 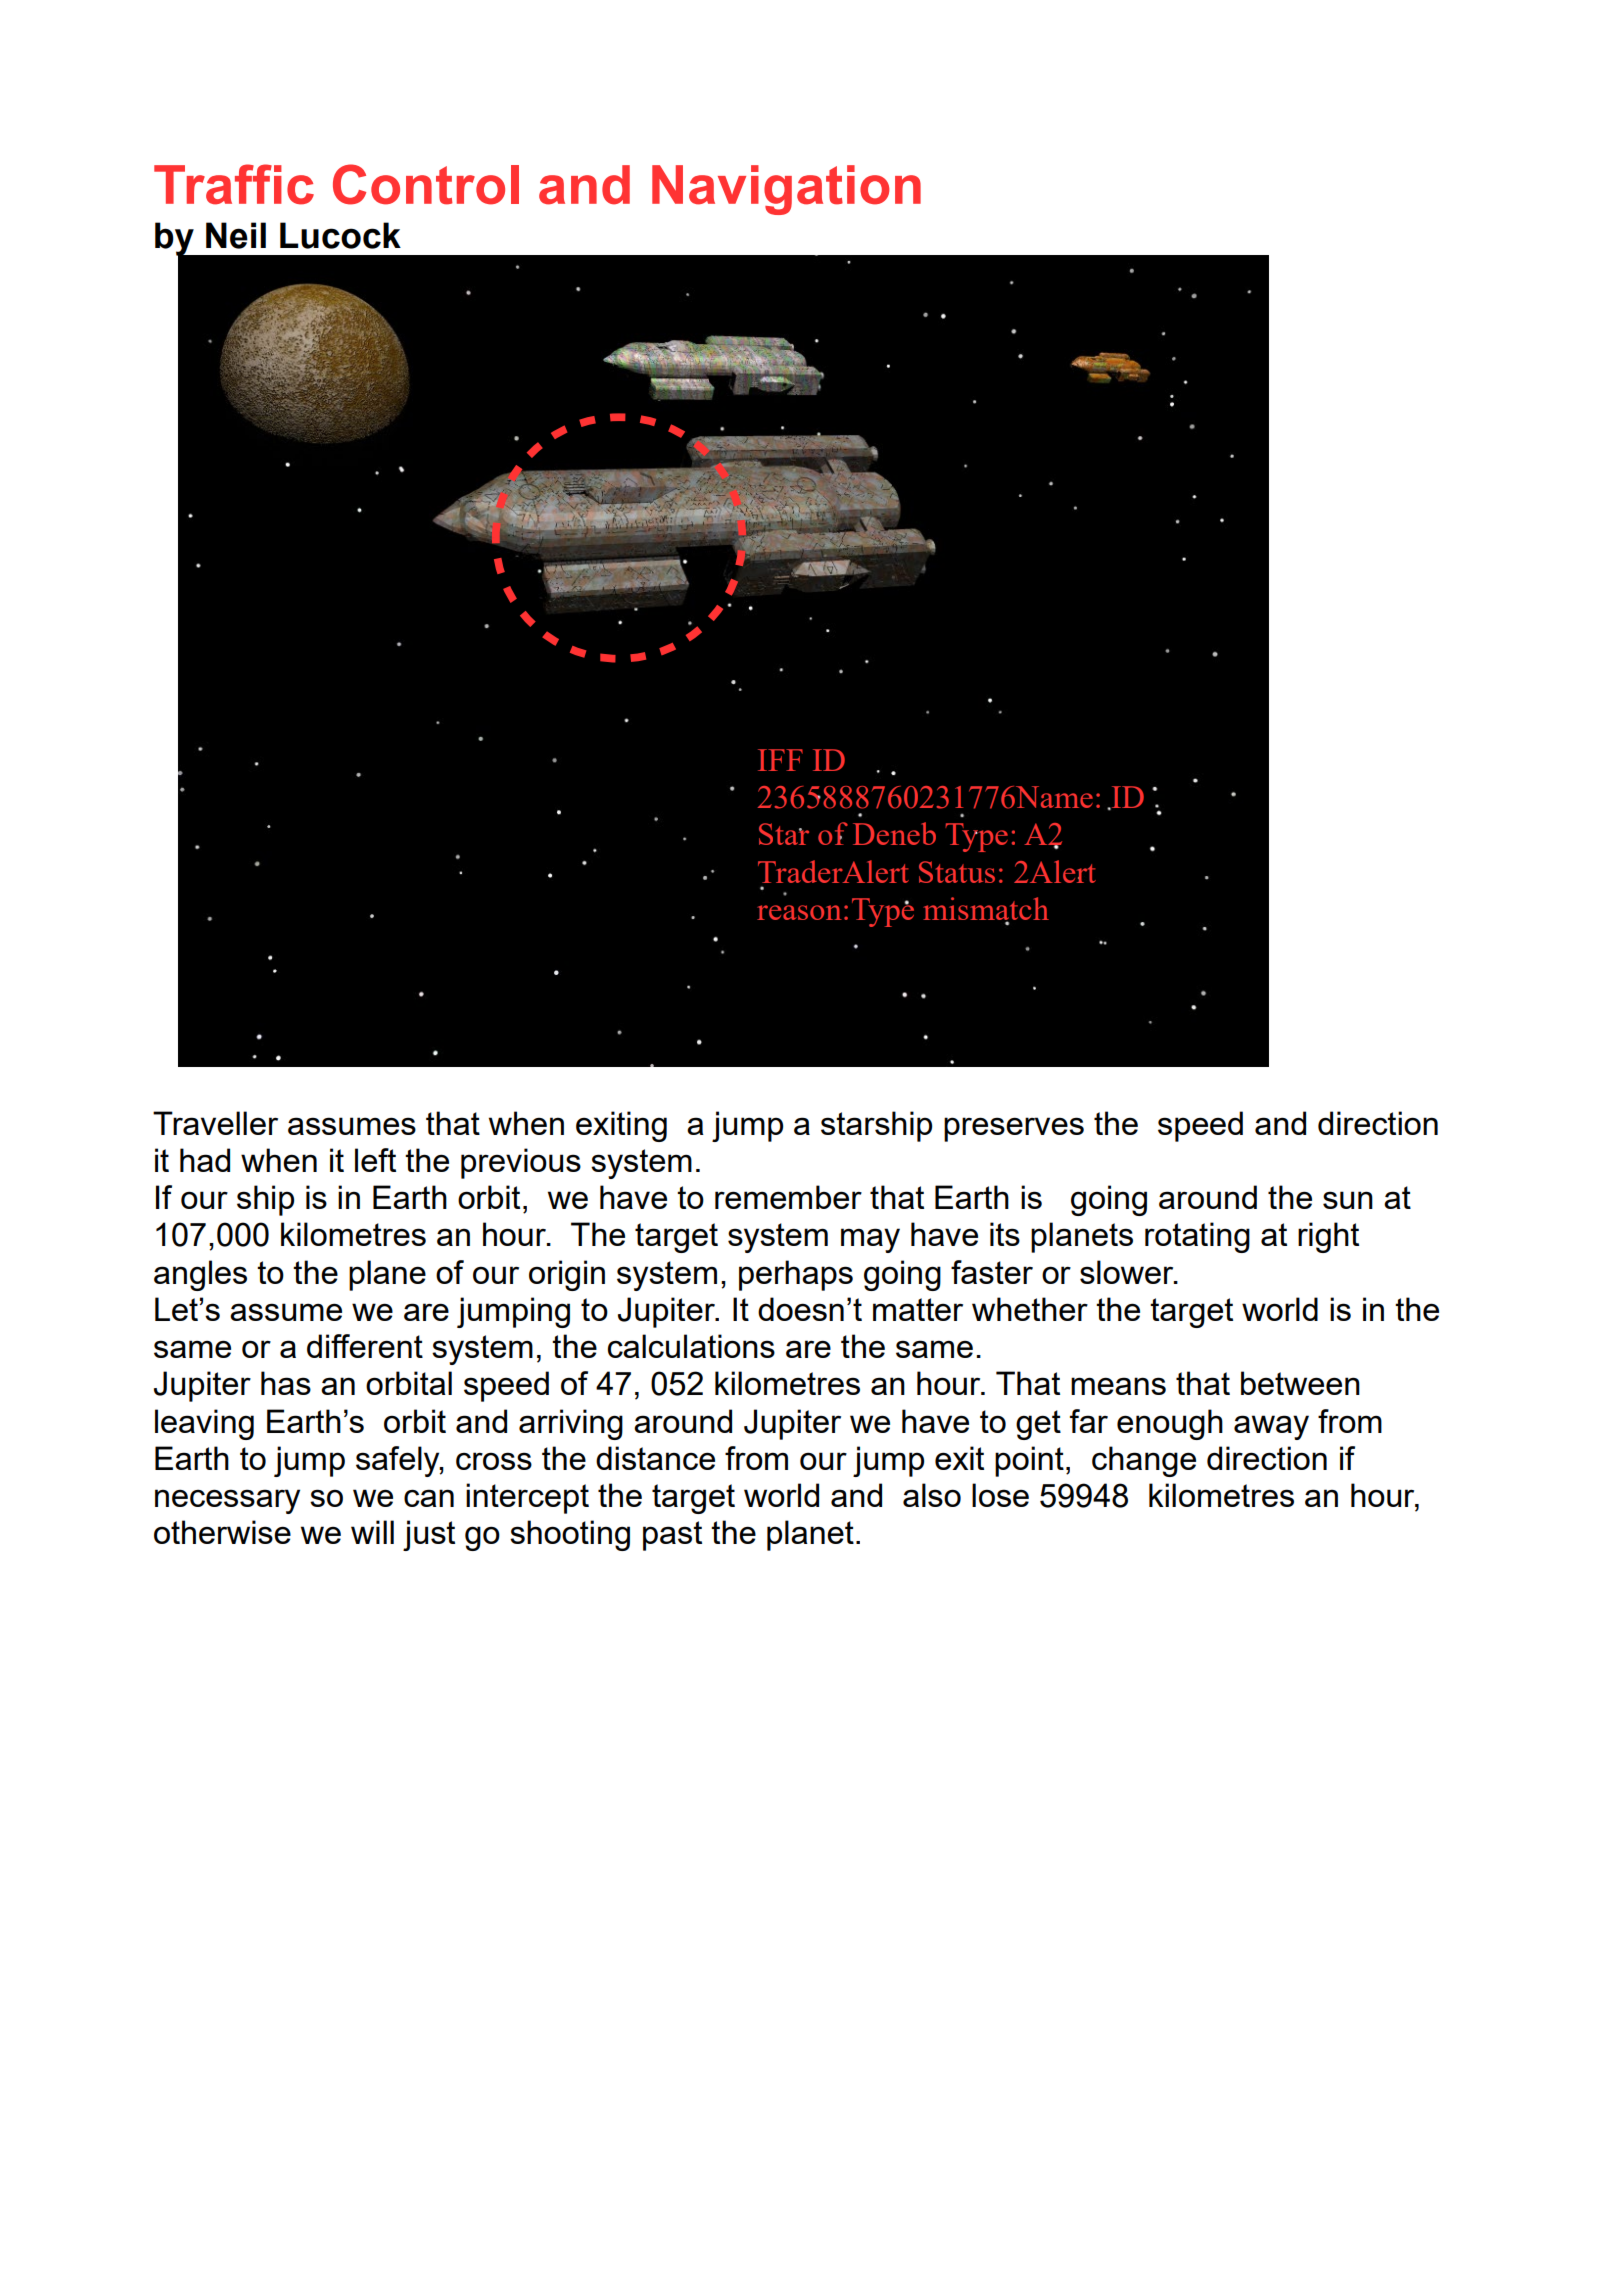 What do you see at coordinates (375, 1160) in the screenshot?
I see `left` at bounding box center [375, 1160].
